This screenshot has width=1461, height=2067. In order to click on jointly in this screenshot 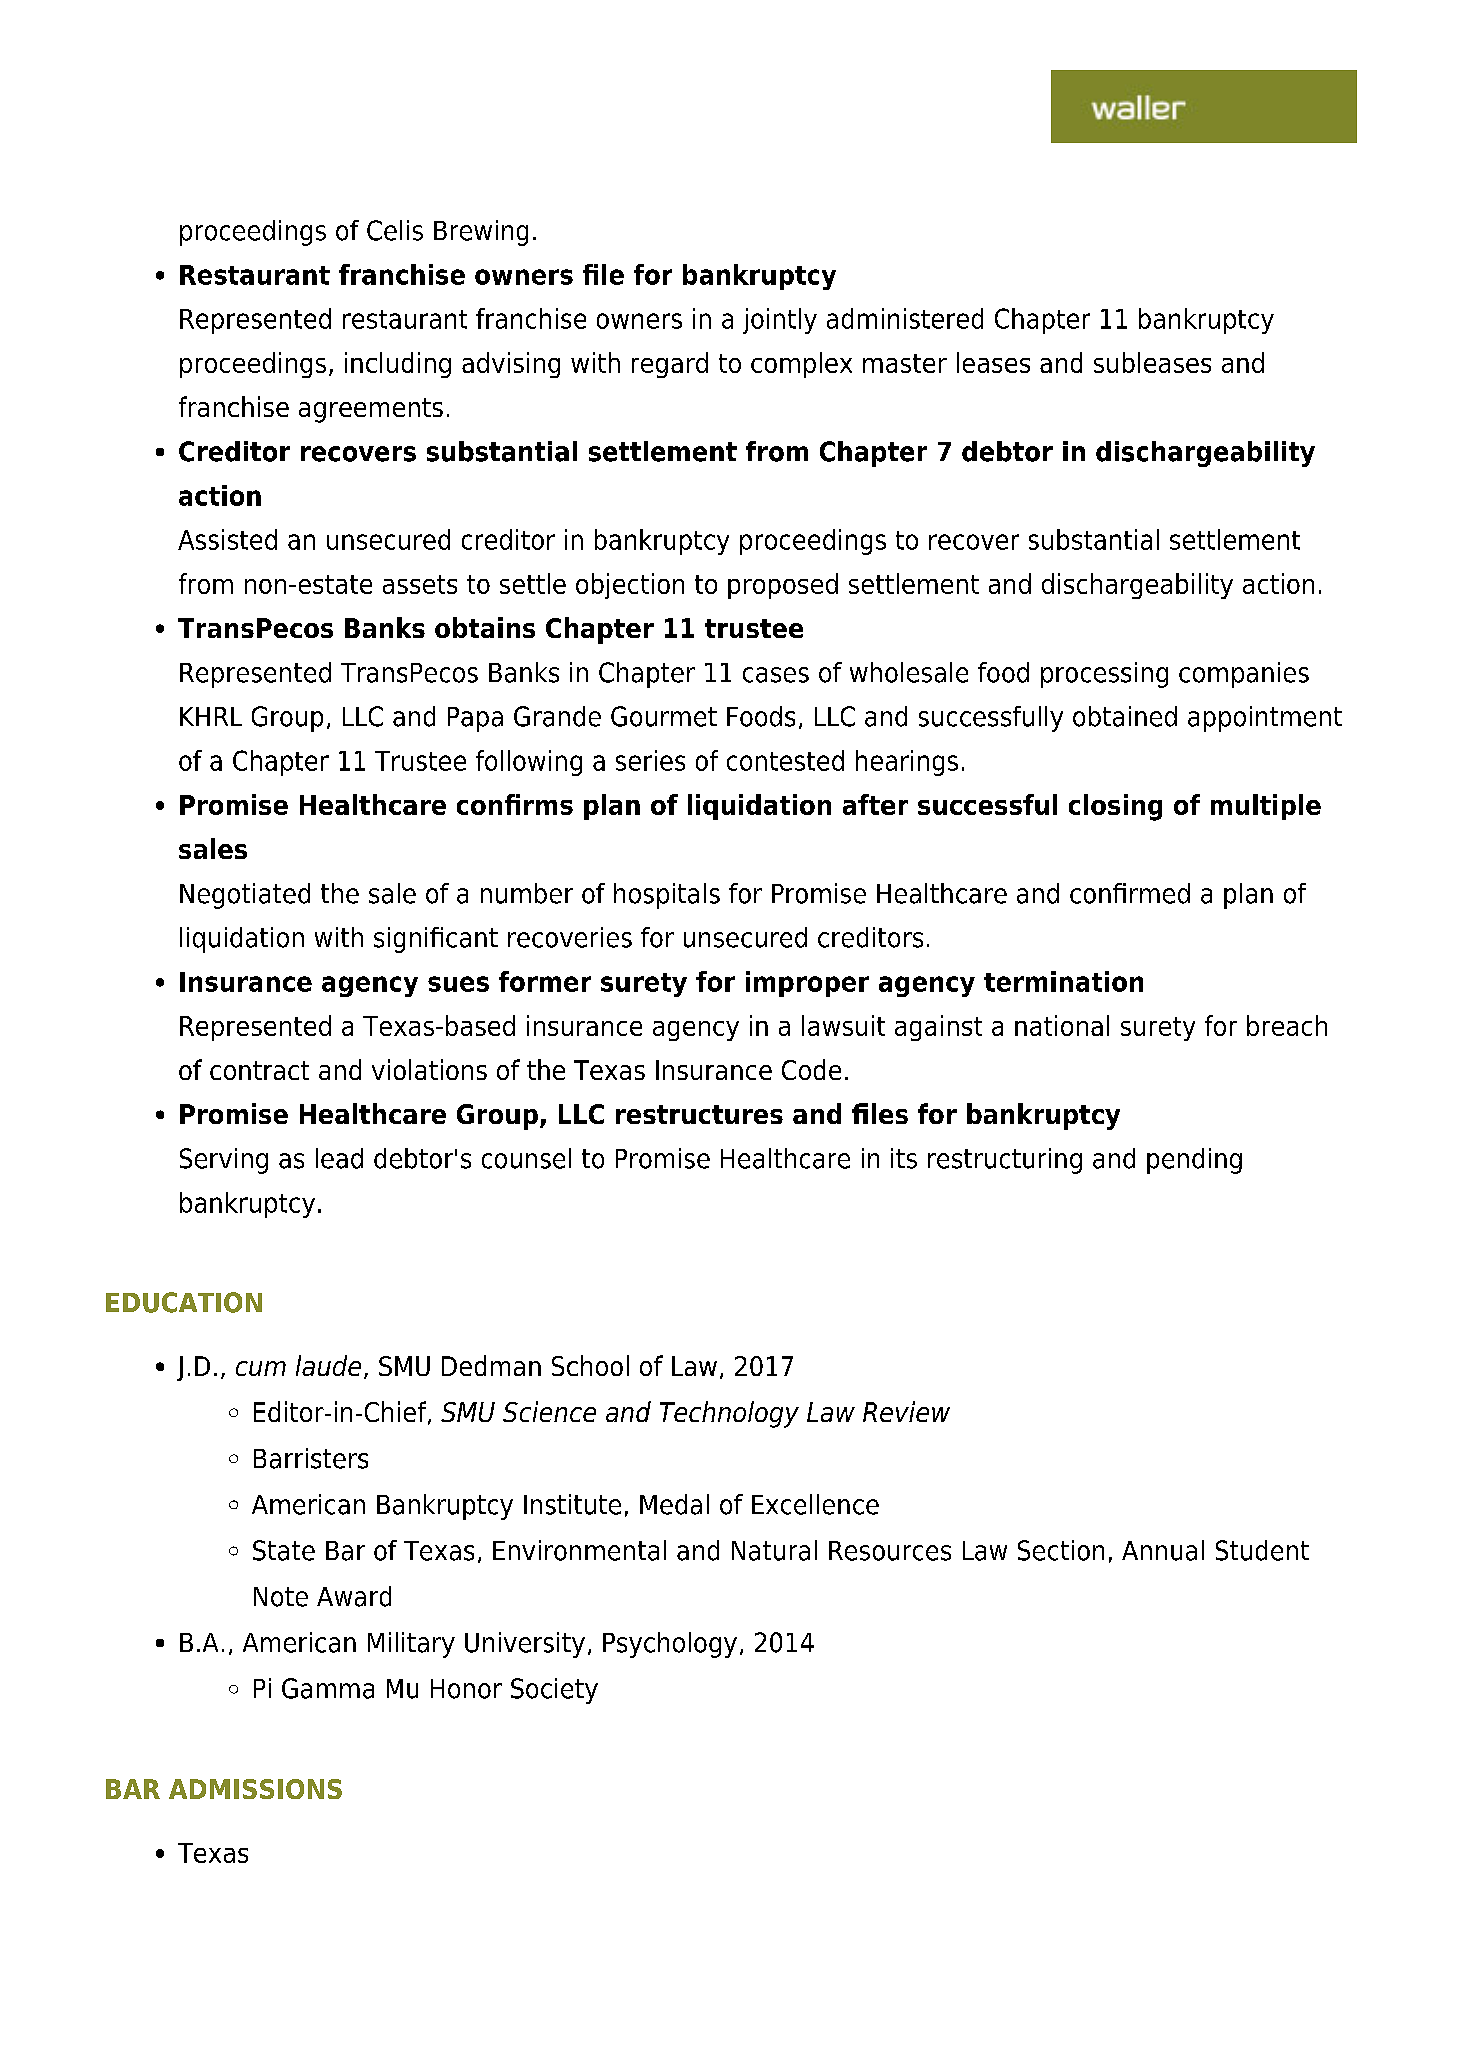, I will do `click(780, 321)`.
